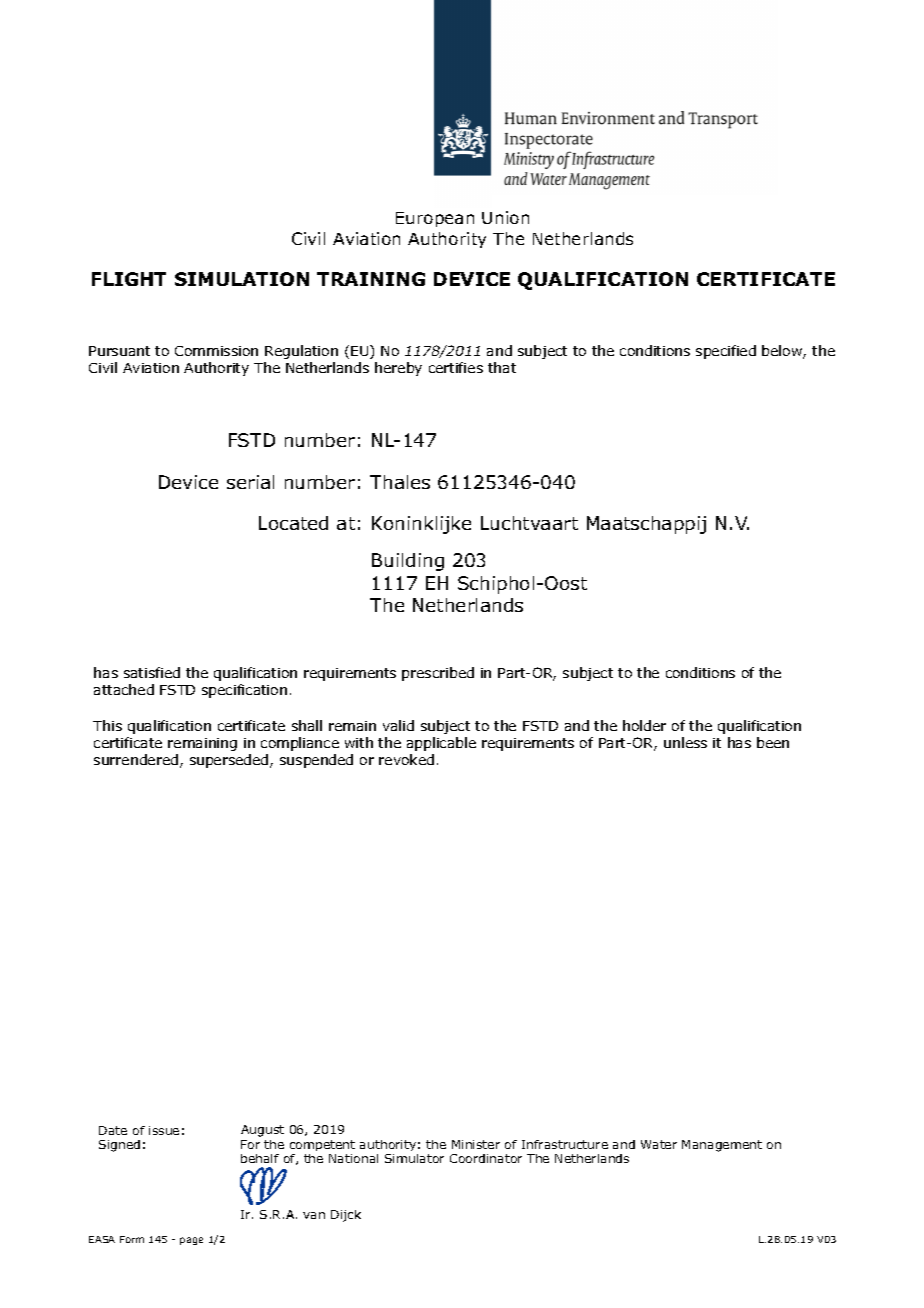  What do you see at coordinates (685, 742) in the screenshot?
I see `unless` at bounding box center [685, 742].
